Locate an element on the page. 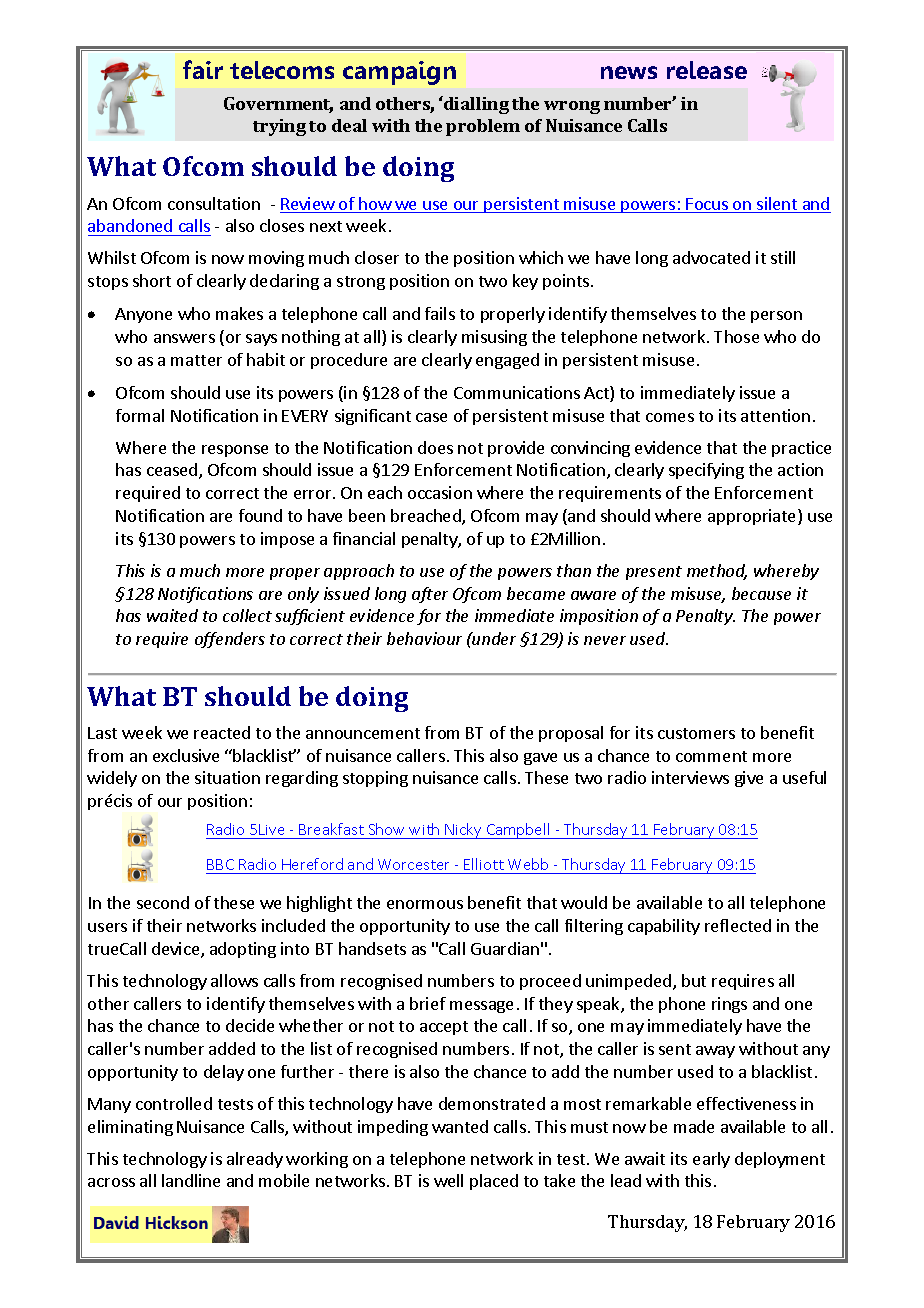 The image size is (924, 1308). Nicky is located at coordinates (463, 831).
